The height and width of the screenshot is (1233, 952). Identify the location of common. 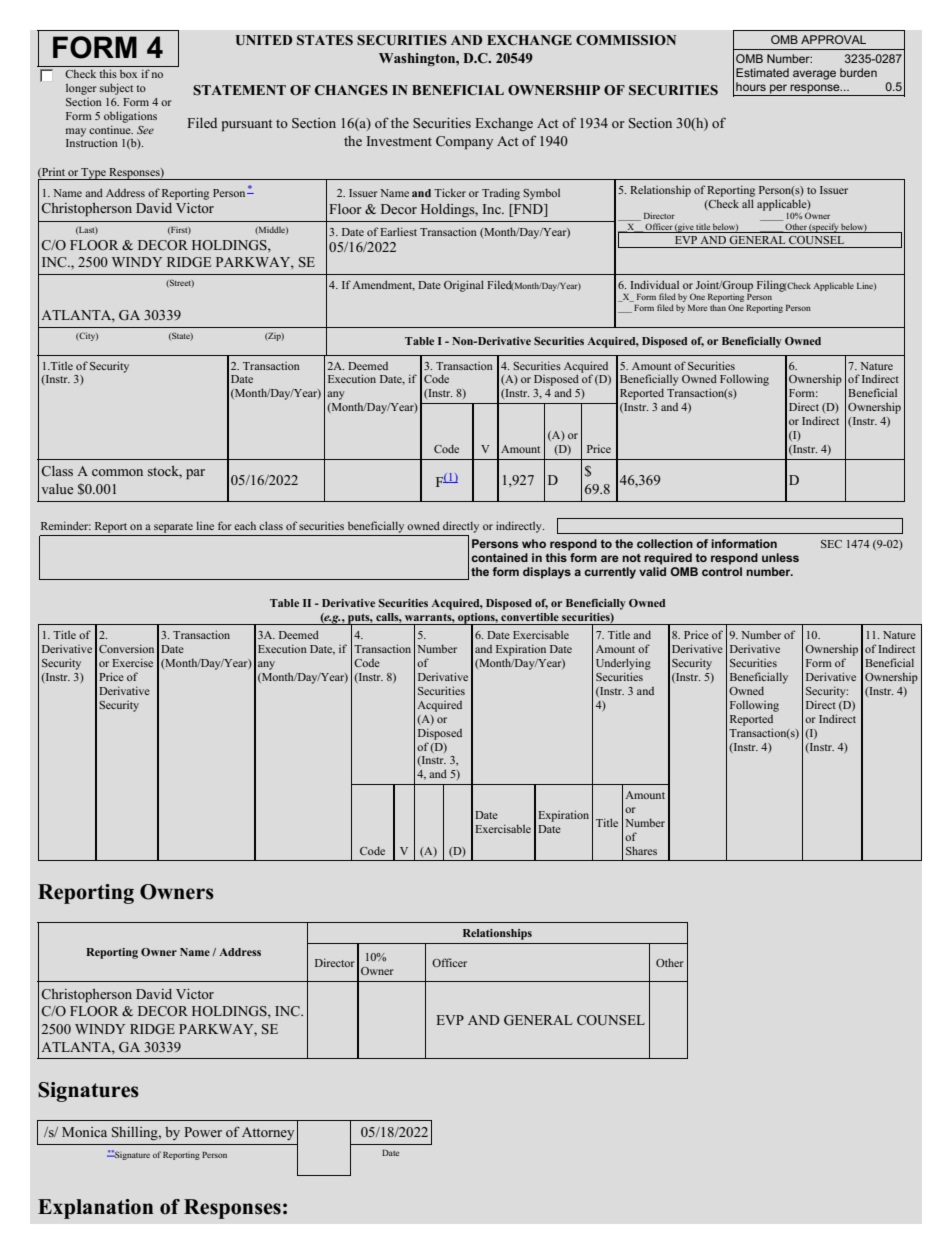
(117, 472).
